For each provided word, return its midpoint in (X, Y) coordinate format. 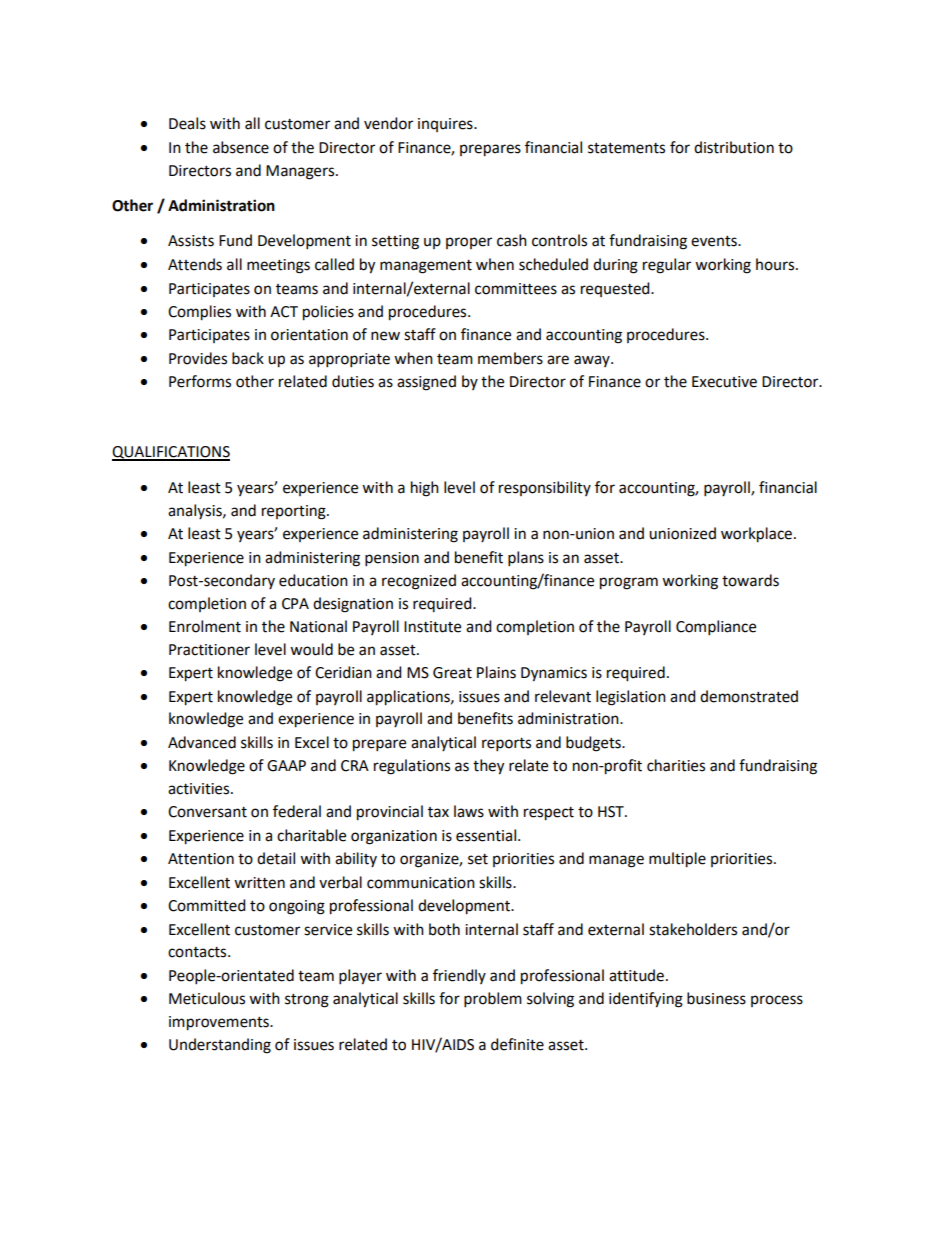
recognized (419, 582)
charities (676, 765)
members (510, 358)
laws (469, 811)
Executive (724, 382)
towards (750, 580)
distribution (734, 147)
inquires (446, 125)
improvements (220, 1023)
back (248, 358)
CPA (295, 604)
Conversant (207, 812)
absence (241, 147)
